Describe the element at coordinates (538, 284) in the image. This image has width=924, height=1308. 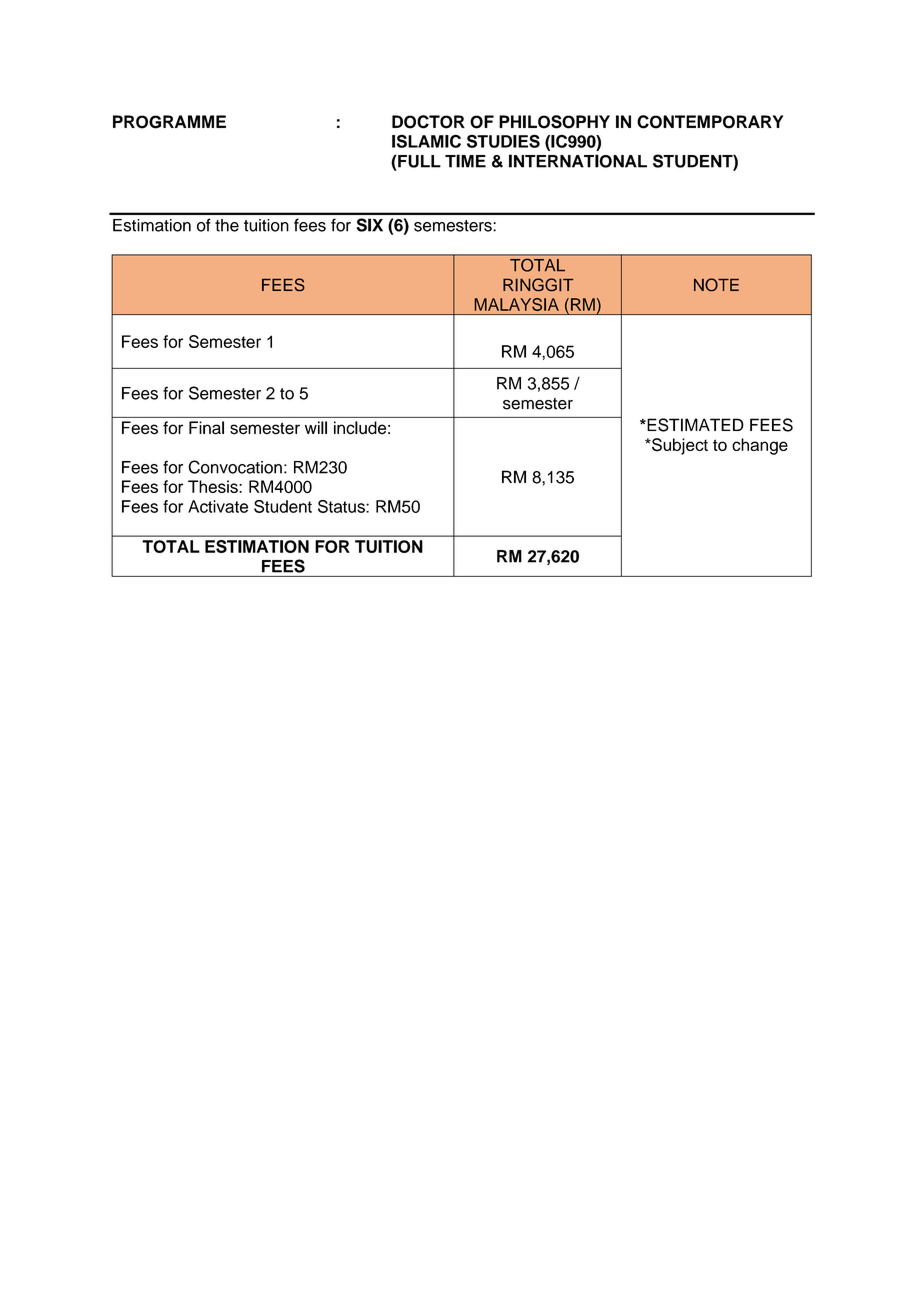
I see `RINGGIT` at that location.
